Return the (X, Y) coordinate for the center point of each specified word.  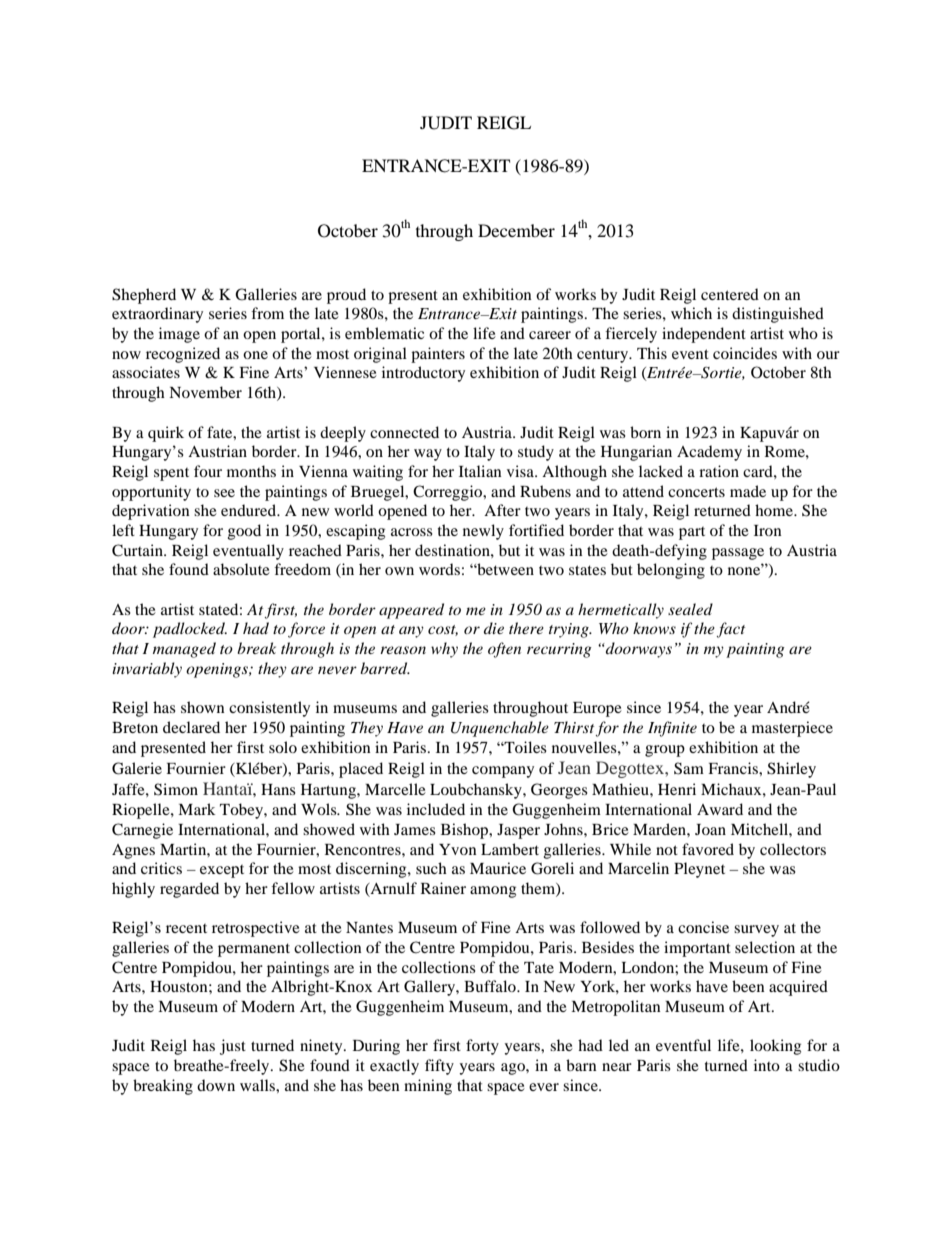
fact (731, 630)
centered (730, 294)
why (444, 650)
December (516, 230)
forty (482, 1047)
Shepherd (144, 296)
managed (184, 650)
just (233, 1047)
